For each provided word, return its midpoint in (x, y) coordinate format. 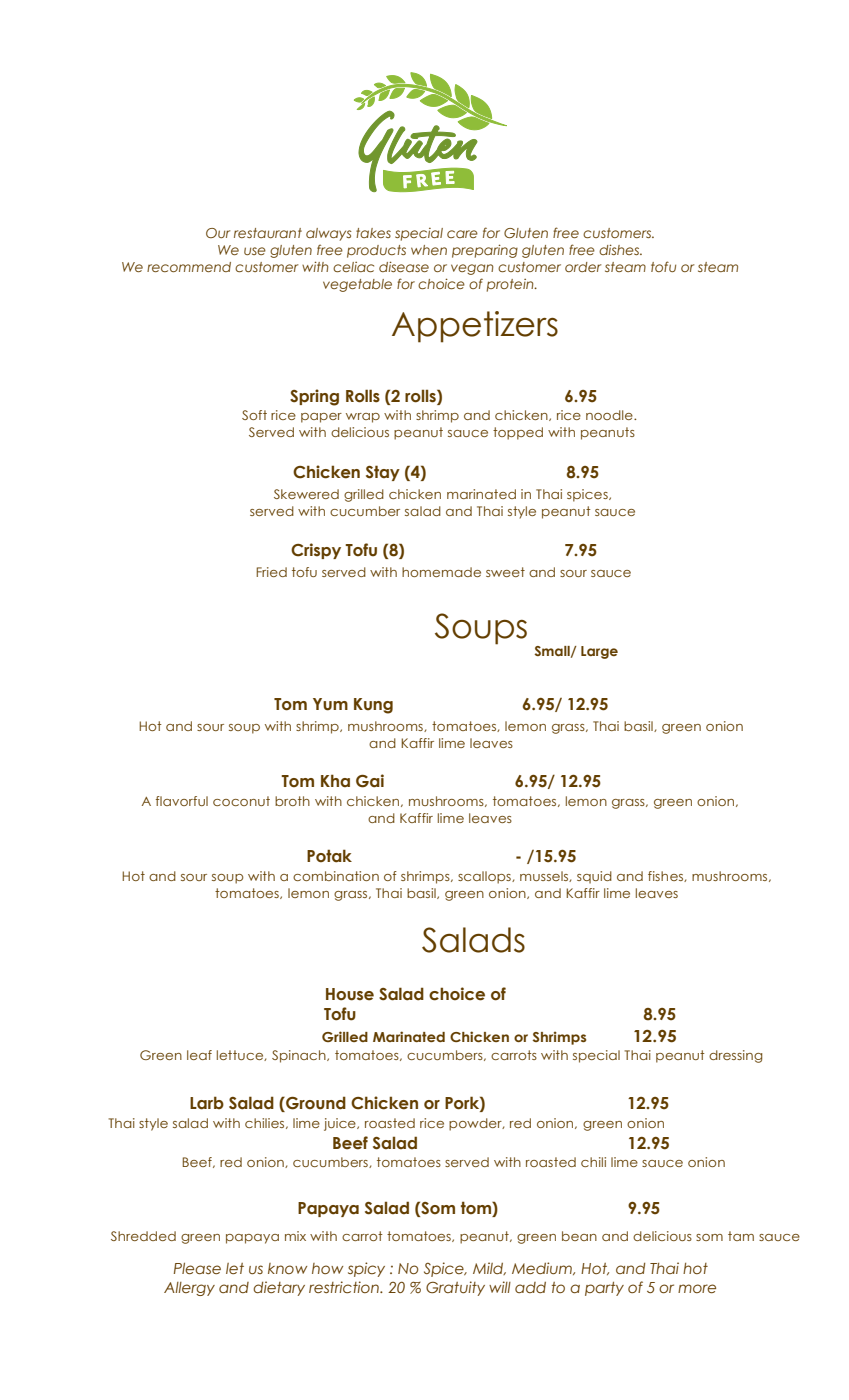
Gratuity (455, 1288)
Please (197, 1268)
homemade (441, 572)
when (429, 250)
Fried (271, 572)
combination (336, 876)
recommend (189, 267)
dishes (620, 249)
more (697, 1288)
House (350, 994)
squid (594, 877)
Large (599, 652)
